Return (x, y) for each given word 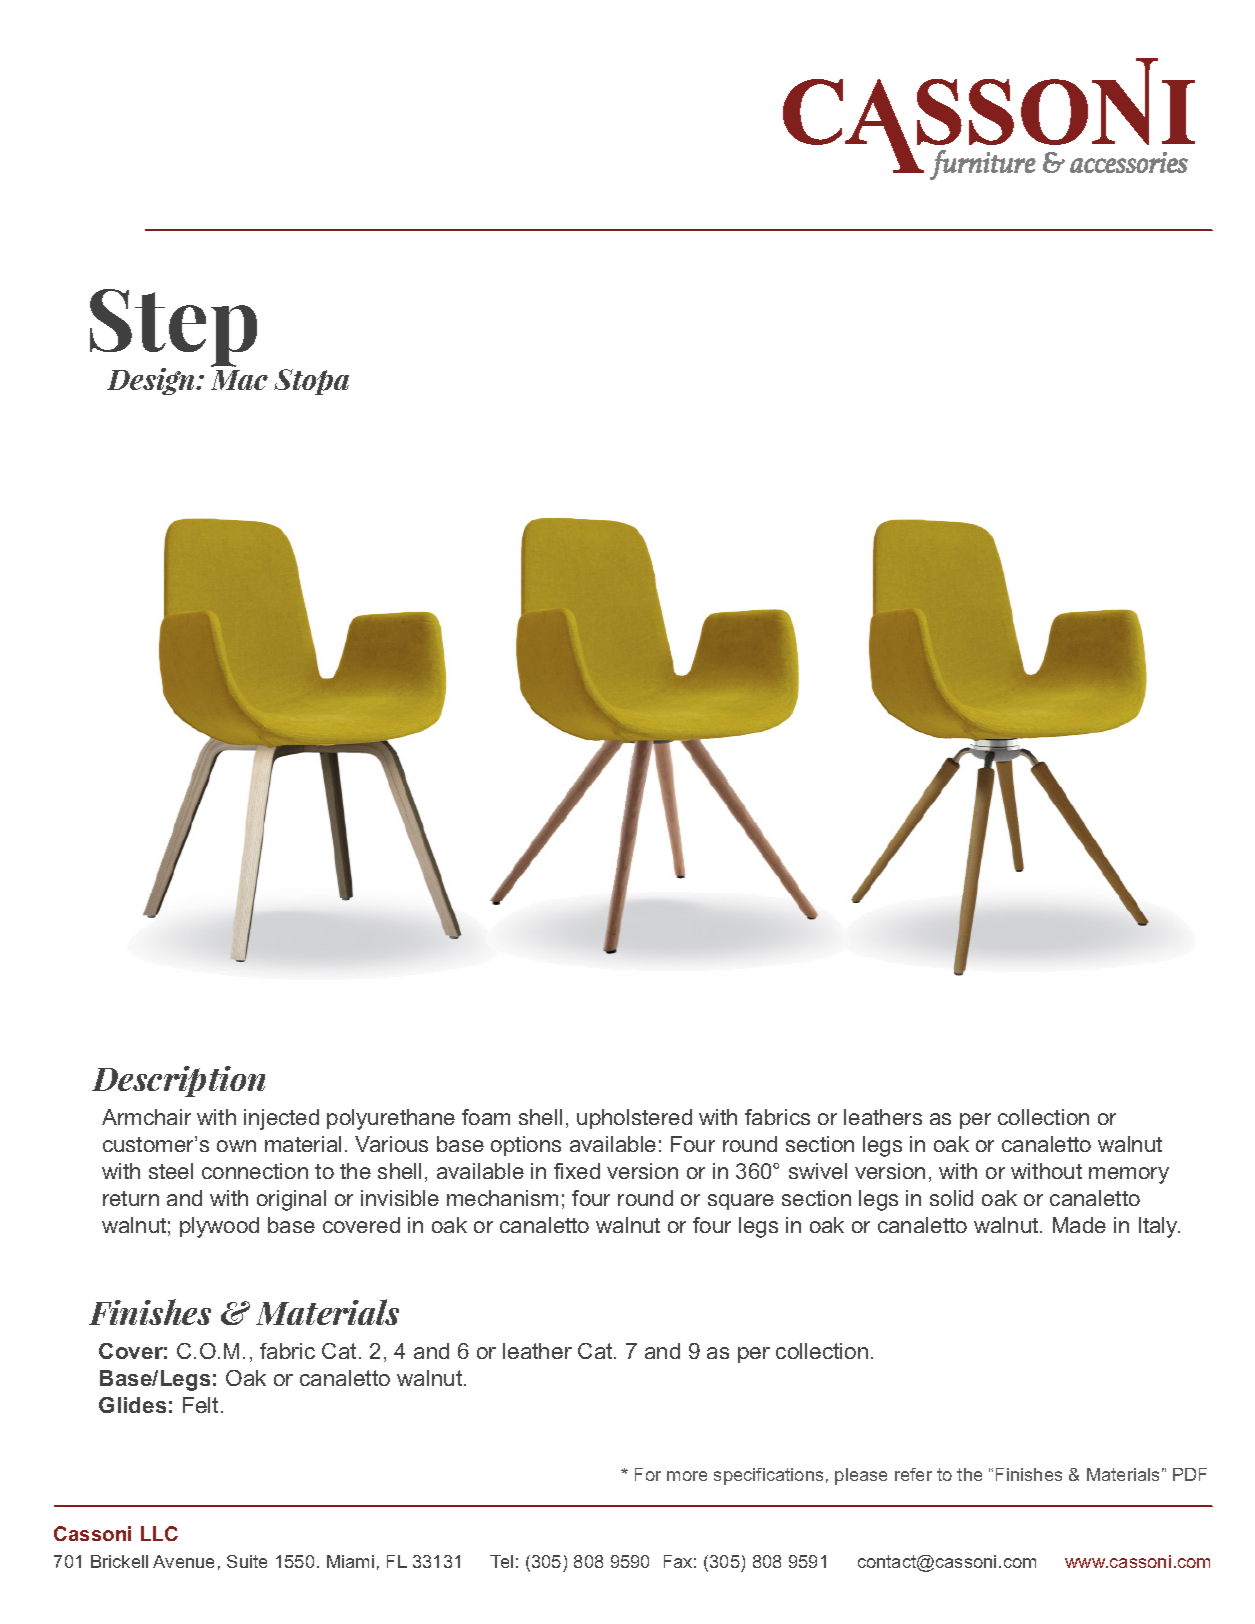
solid (951, 1198)
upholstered (634, 1119)
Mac (239, 380)
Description (178, 1081)
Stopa (311, 382)
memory (1129, 1175)
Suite (247, 1561)
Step (173, 329)
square (741, 1202)
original (291, 1200)
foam (486, 1117)
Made (1079, 1225)
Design (152, 381)
